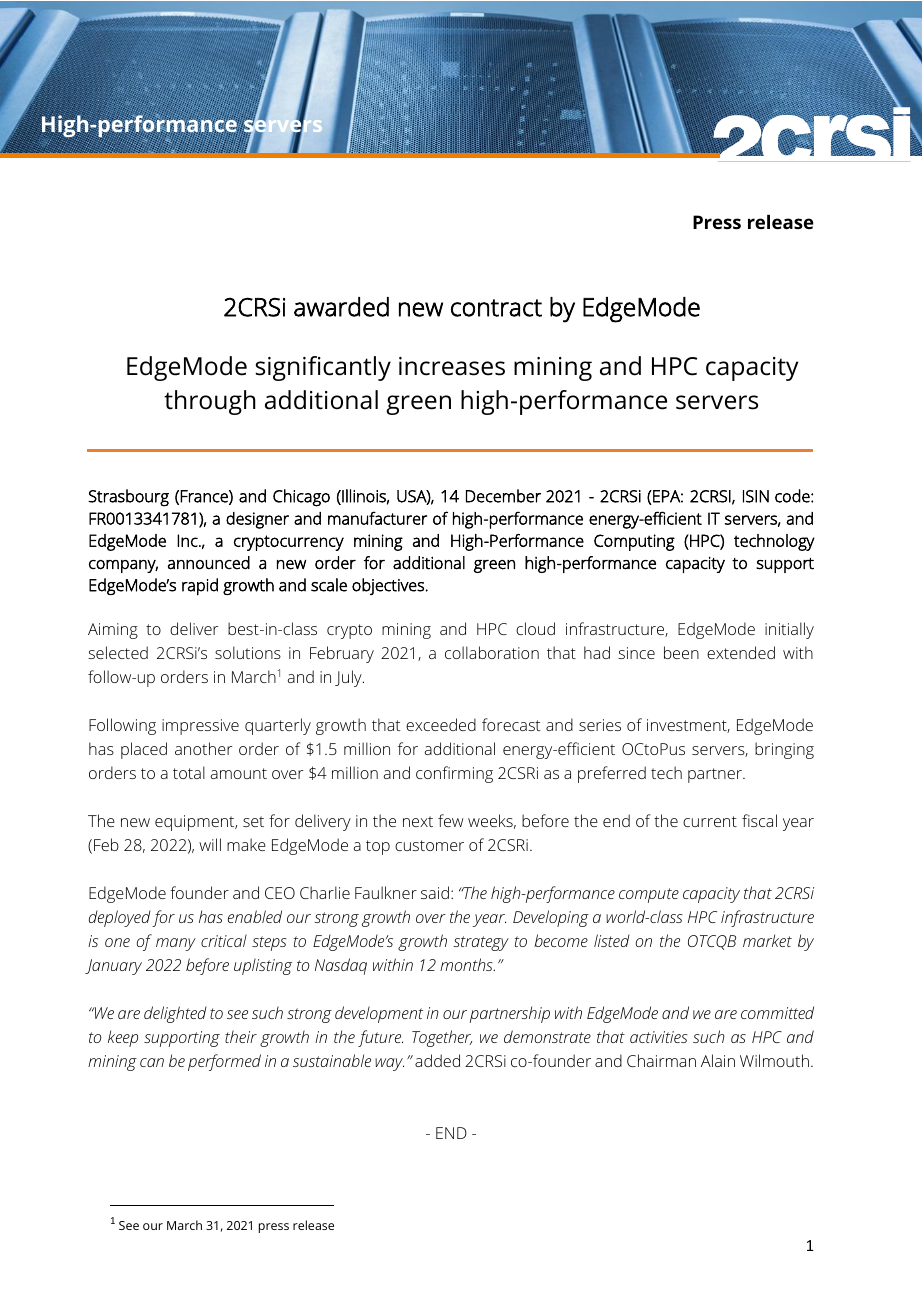 Image resolution: width=924 pixels, height=1308 pixels. I want to click on contract, so click(496, 308).
